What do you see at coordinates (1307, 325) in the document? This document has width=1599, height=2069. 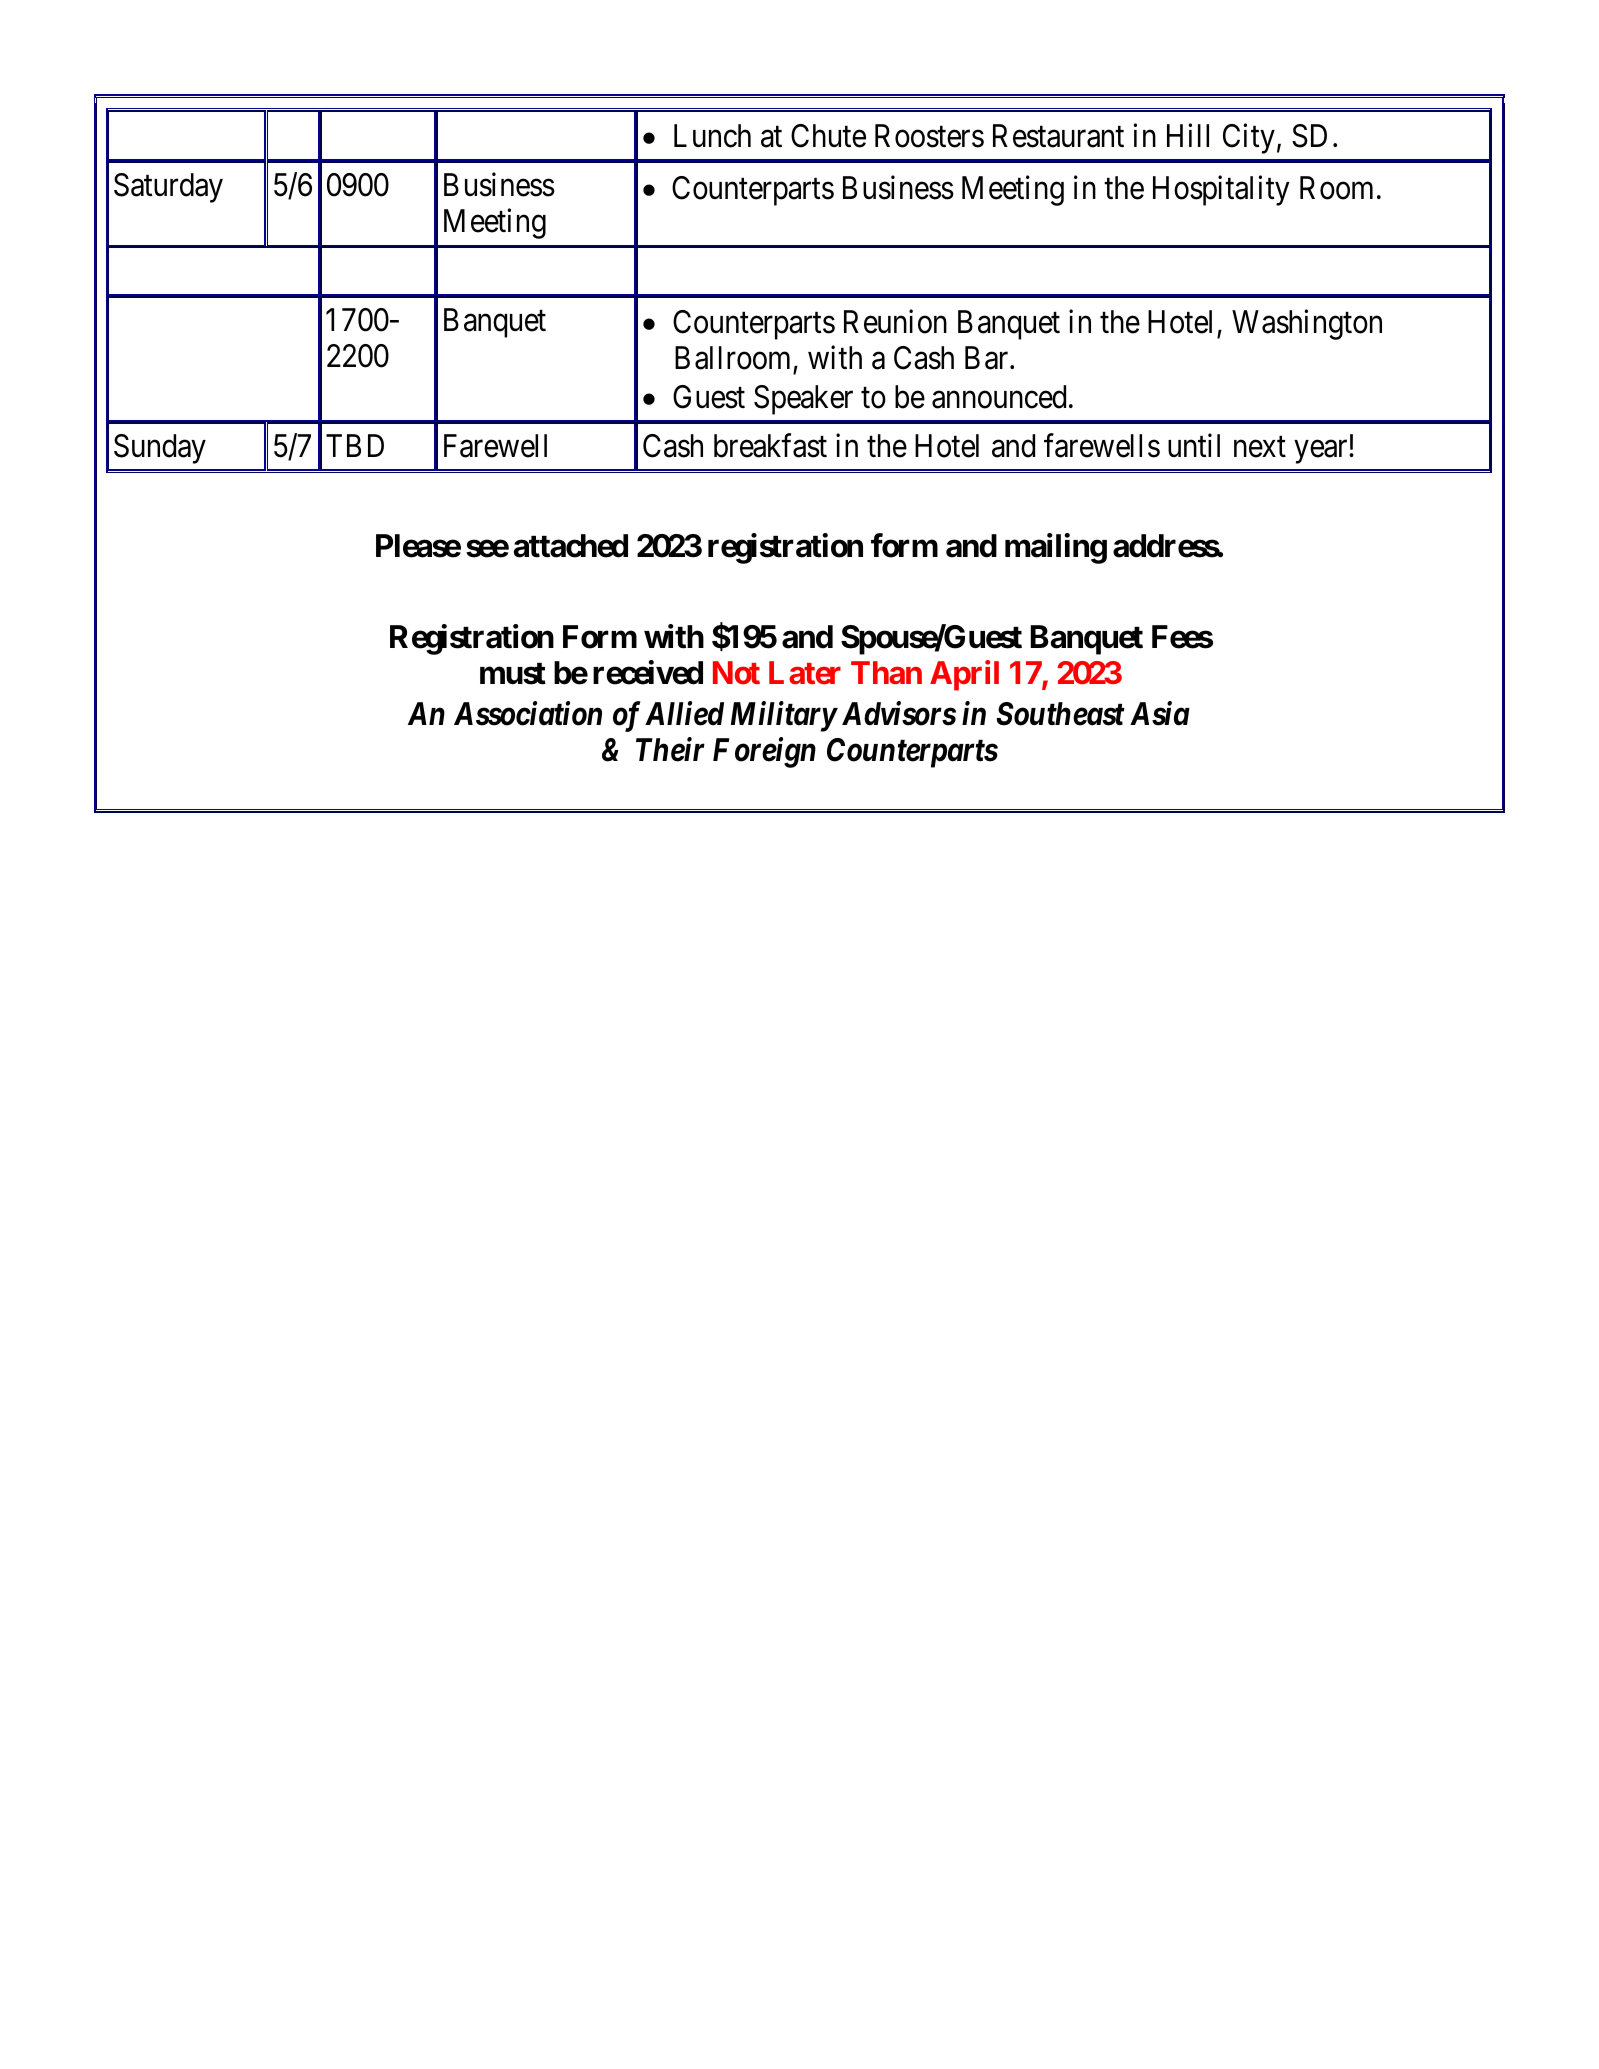 I see `Washington` at bounding box center [1307, 325].
